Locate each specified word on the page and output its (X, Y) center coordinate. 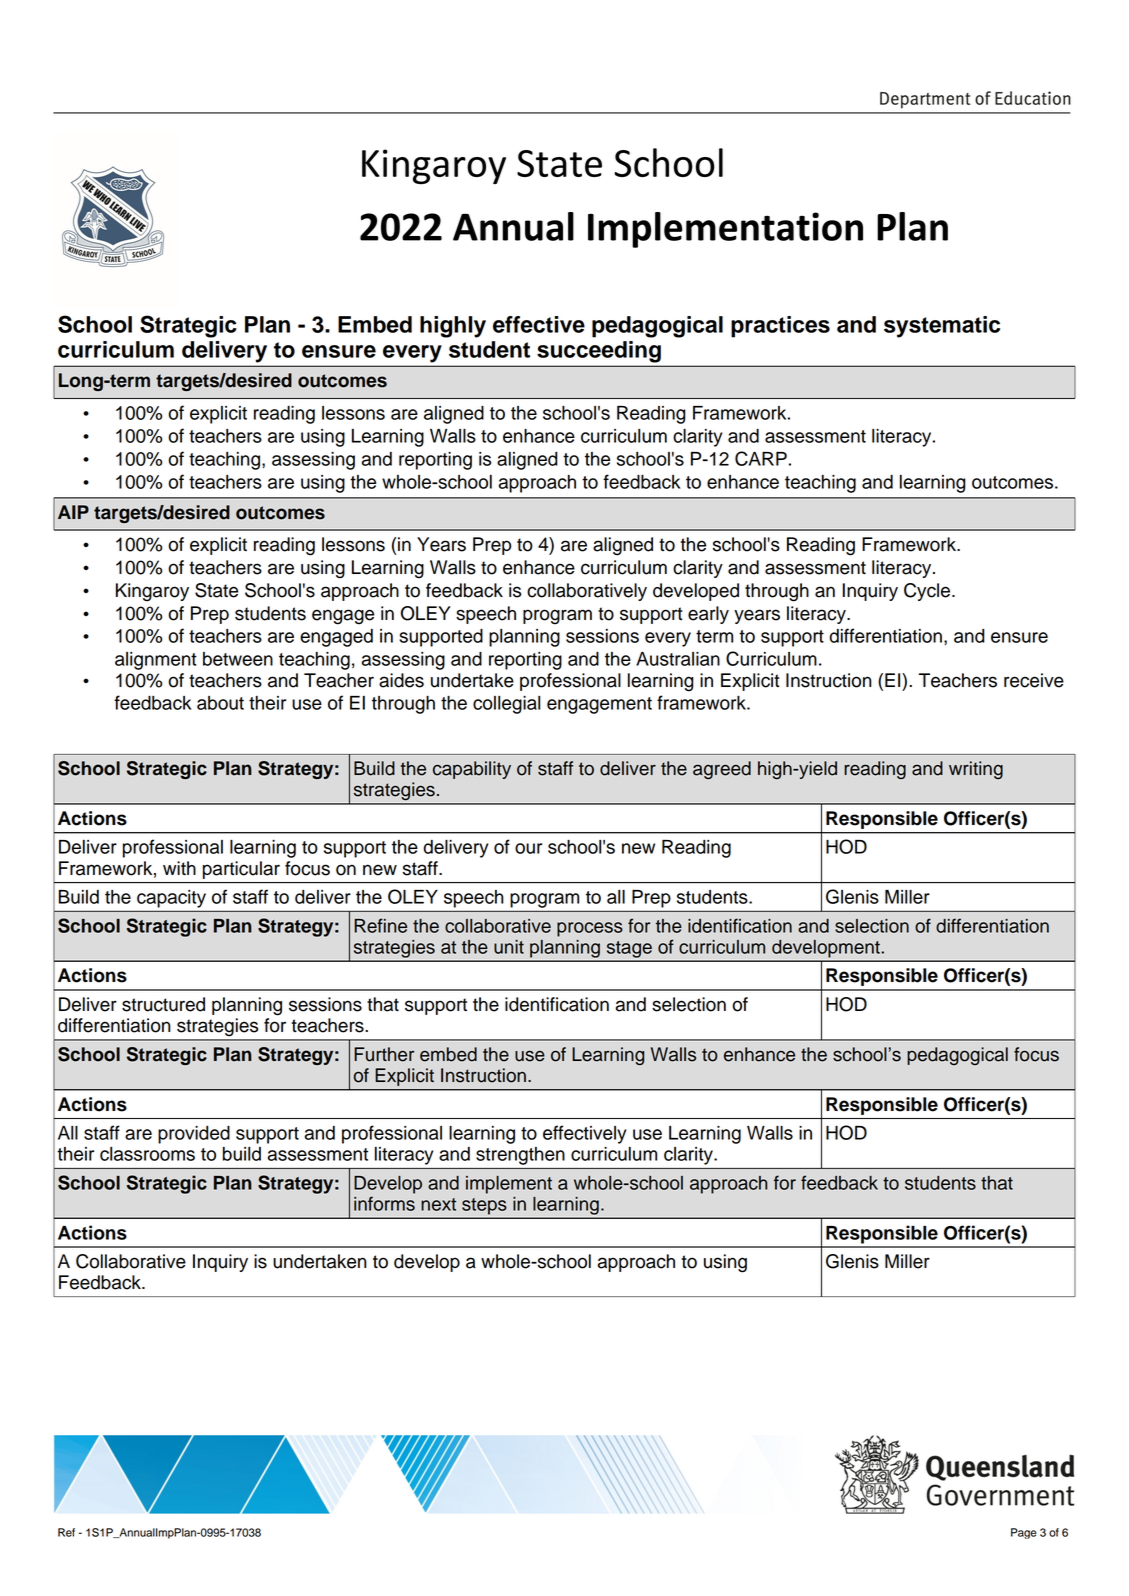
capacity (171, 899)
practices (780, 327)
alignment (156, 661)
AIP (73, 512)
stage (629, 949)
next (438, 1204)
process (590, 929)
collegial (506, 705)
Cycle (928, 592)
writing (976, 770)
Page (1023, 1533)
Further (384, 1054)
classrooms (147, 1154)
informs (384, 1203)
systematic (942, 327)
